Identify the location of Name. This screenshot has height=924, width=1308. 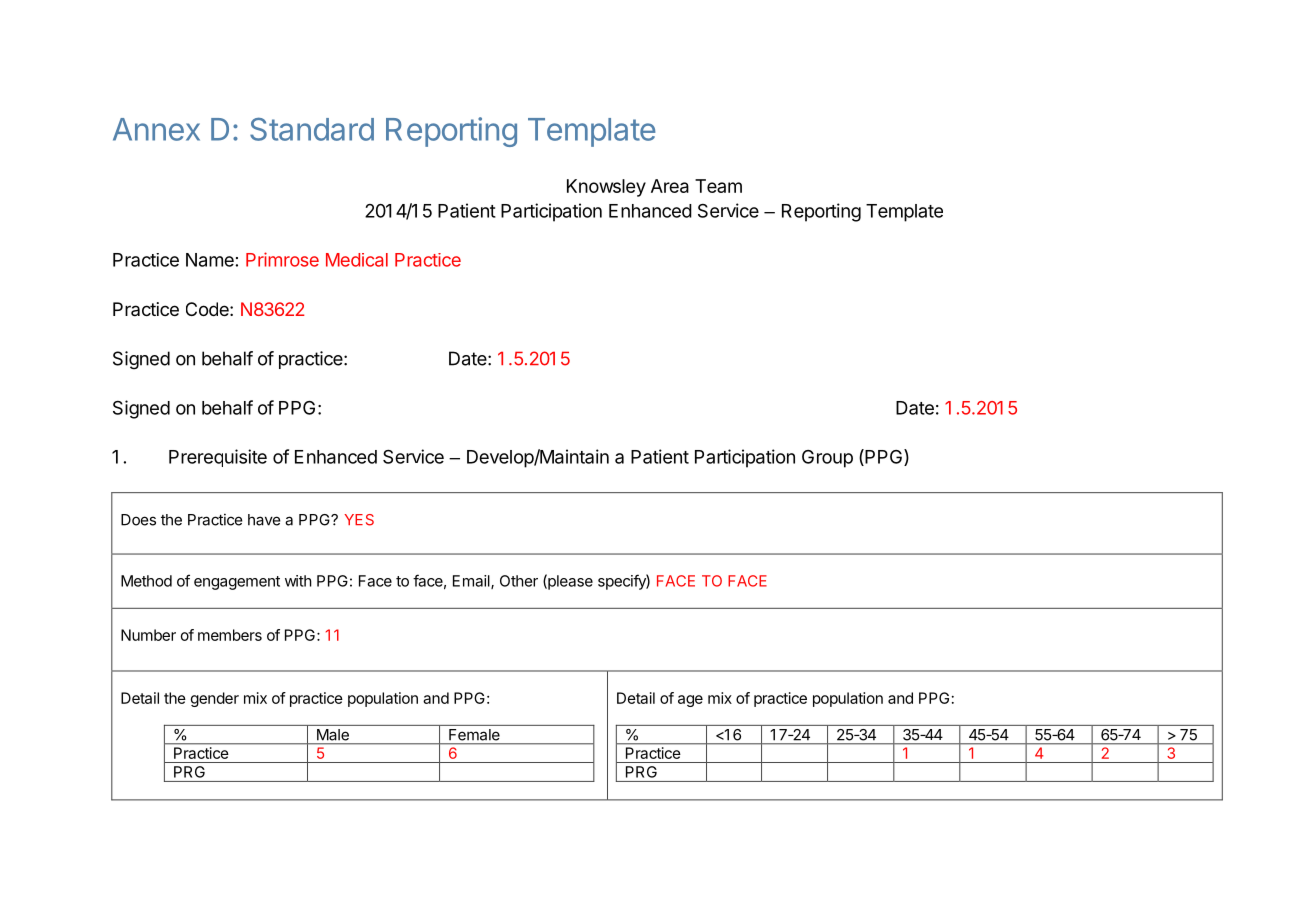
(210, 260).
